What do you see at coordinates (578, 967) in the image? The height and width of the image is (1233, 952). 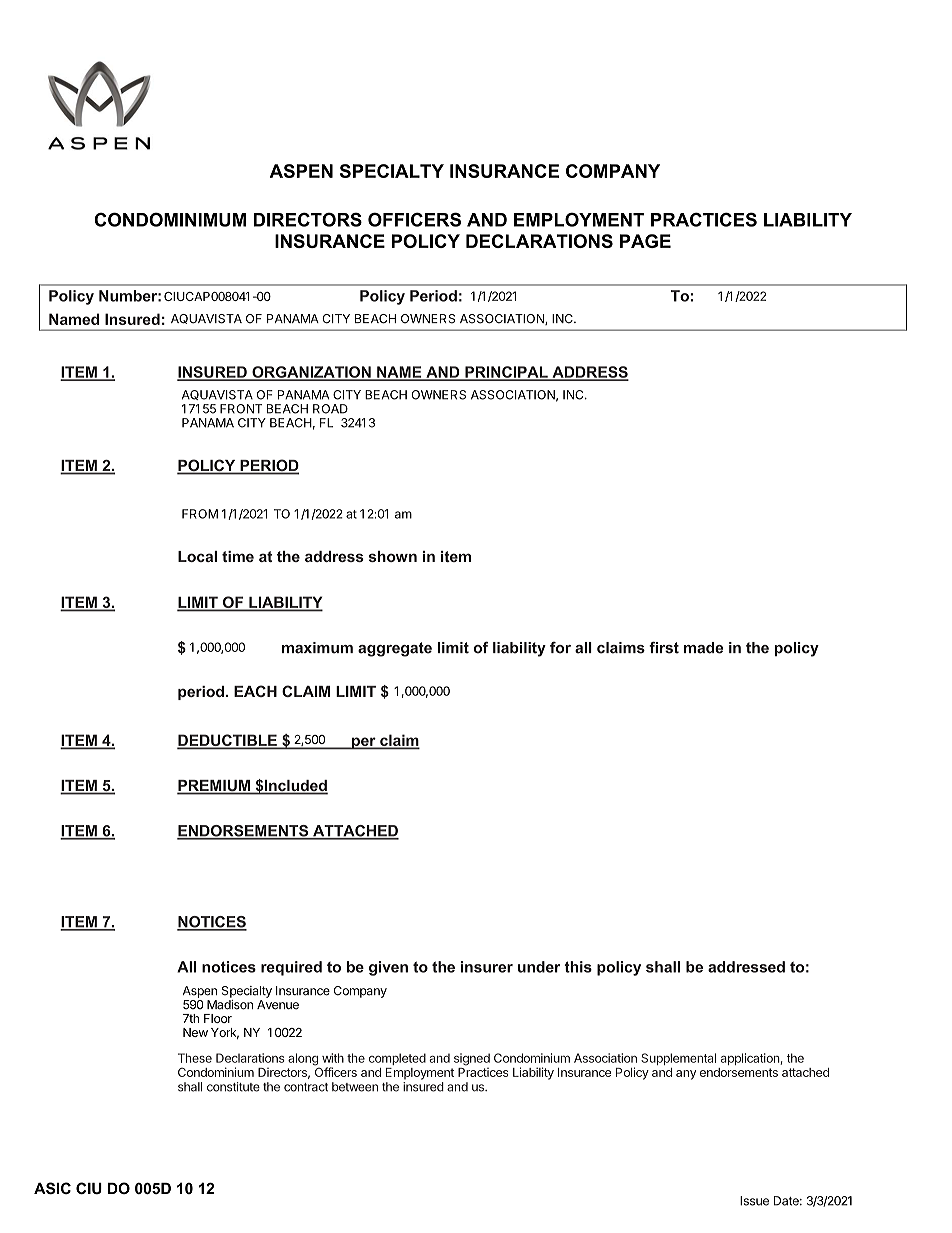 I see `this` at bounding box center [578, 967].
